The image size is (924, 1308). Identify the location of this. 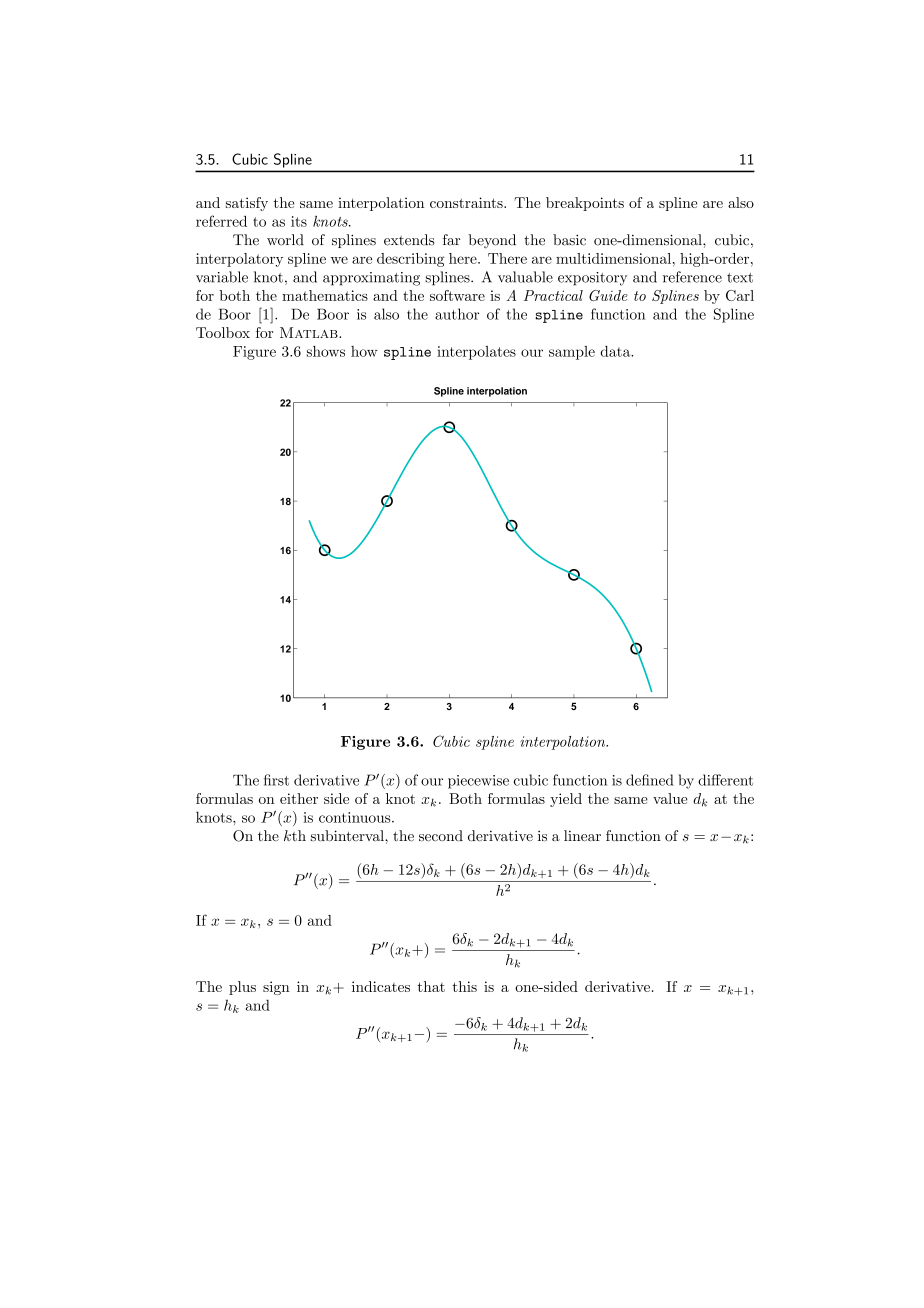
(464, 986).
